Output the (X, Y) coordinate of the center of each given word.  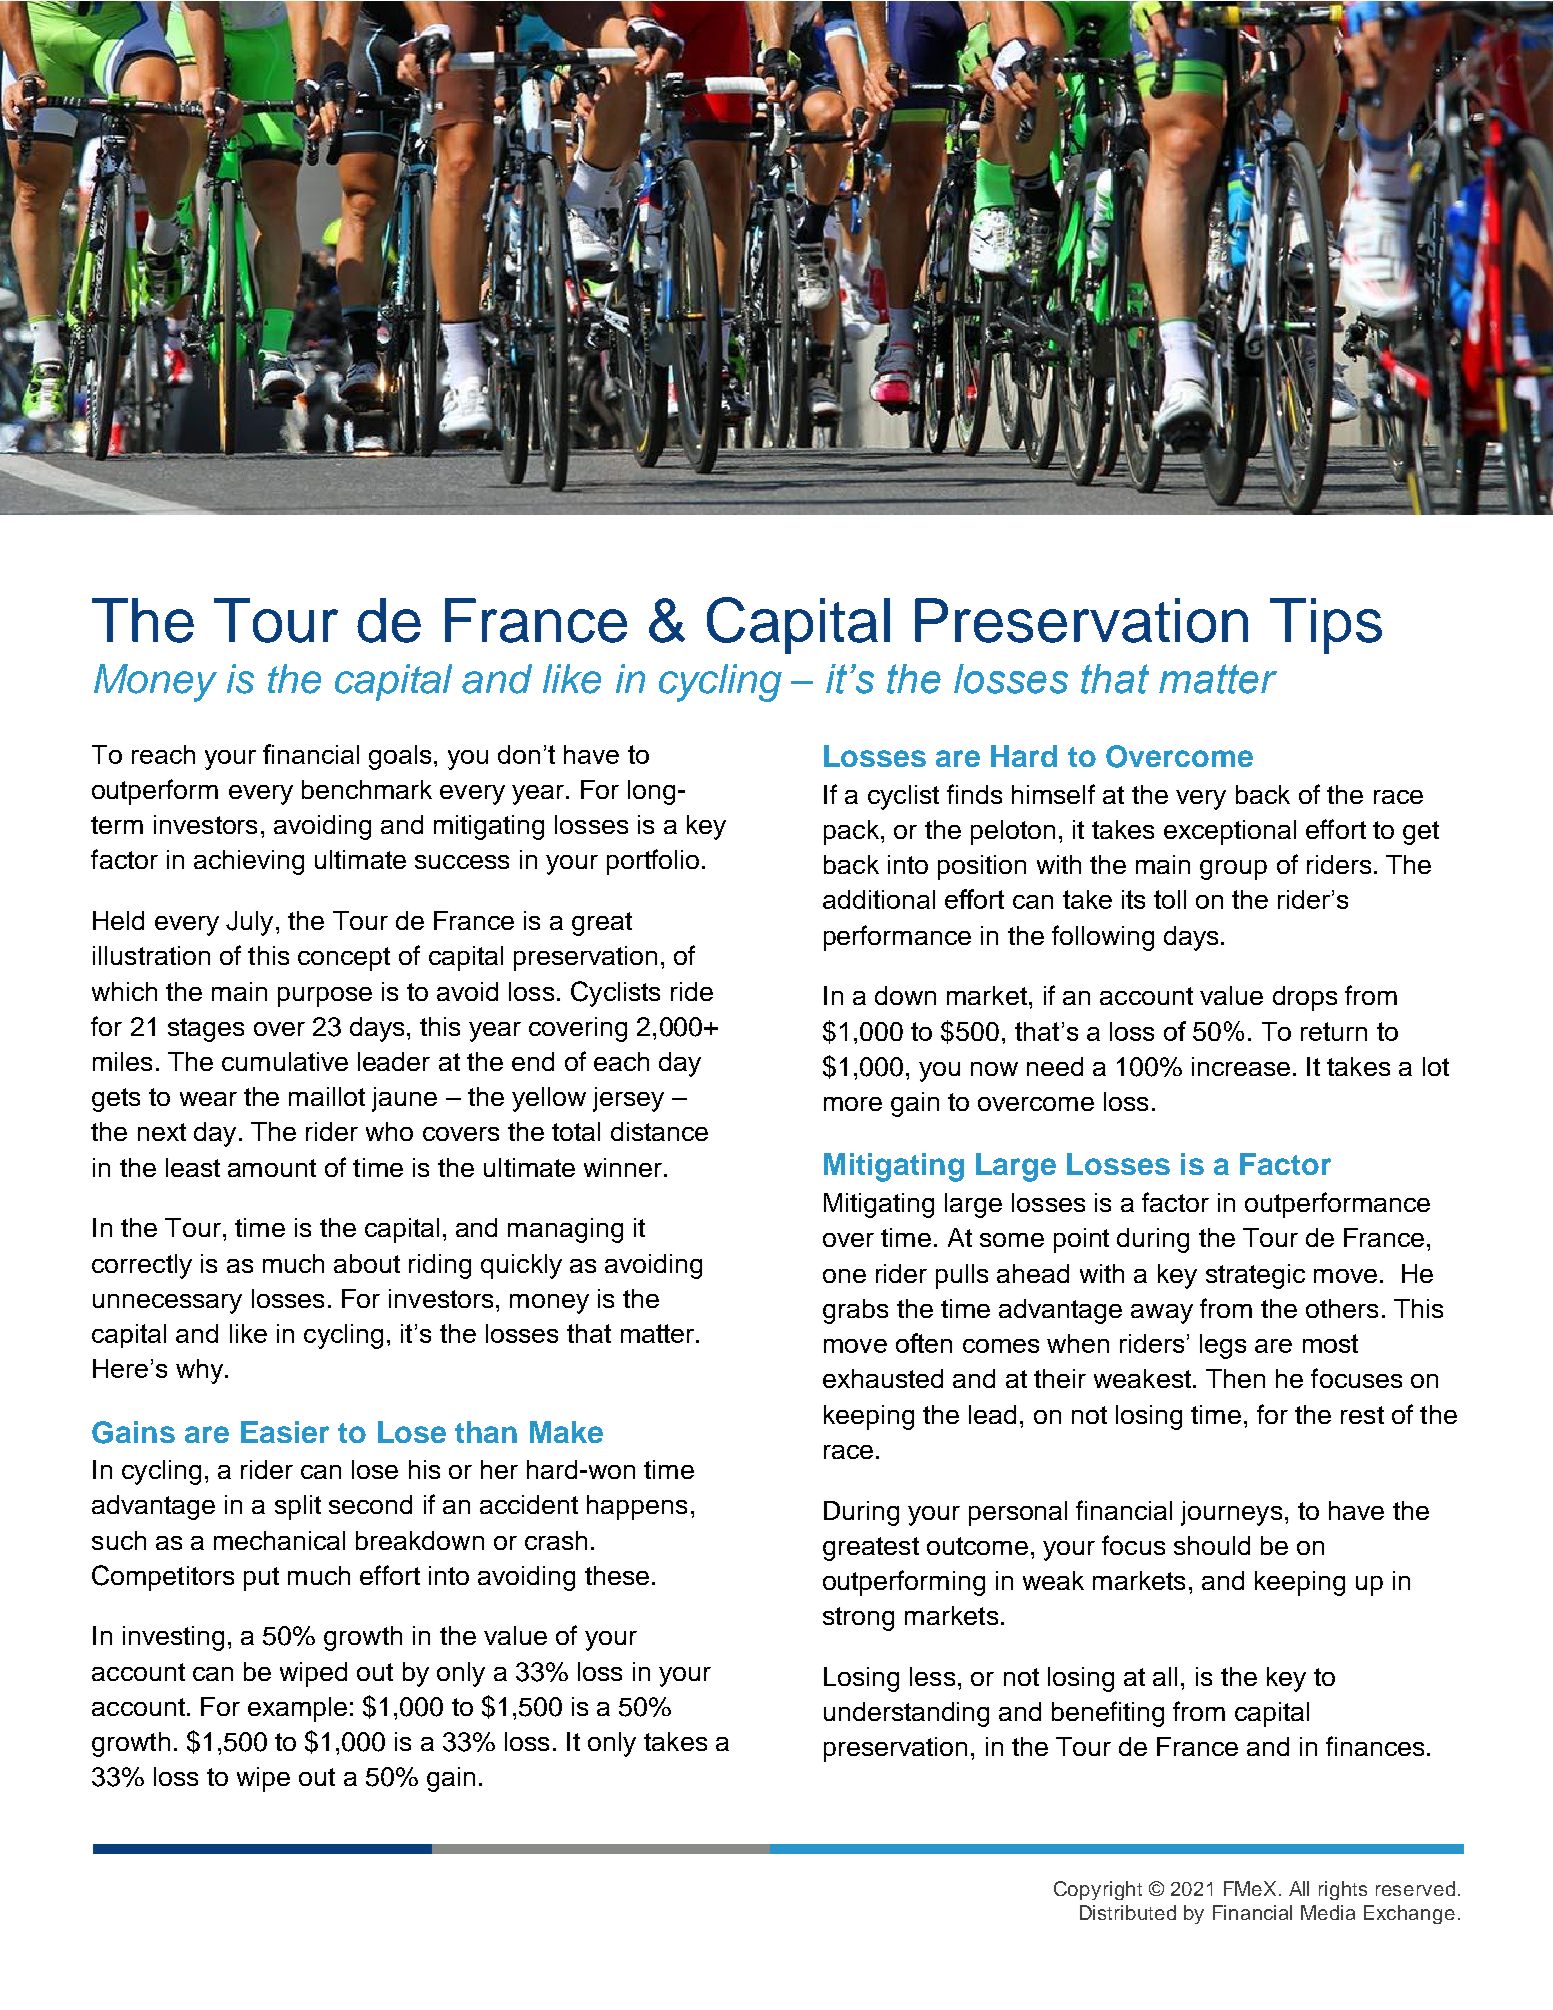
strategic (1255, 1276)
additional (879, 899)
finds (974, 794)
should (1212, 1545)
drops (1305, 998)
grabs (855, 1311)
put (261, 1579)
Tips (1326, 626)
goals (400, 757)
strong (858, 1619)
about (367, 1263)
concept (344, 959)
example (297, 1709)
